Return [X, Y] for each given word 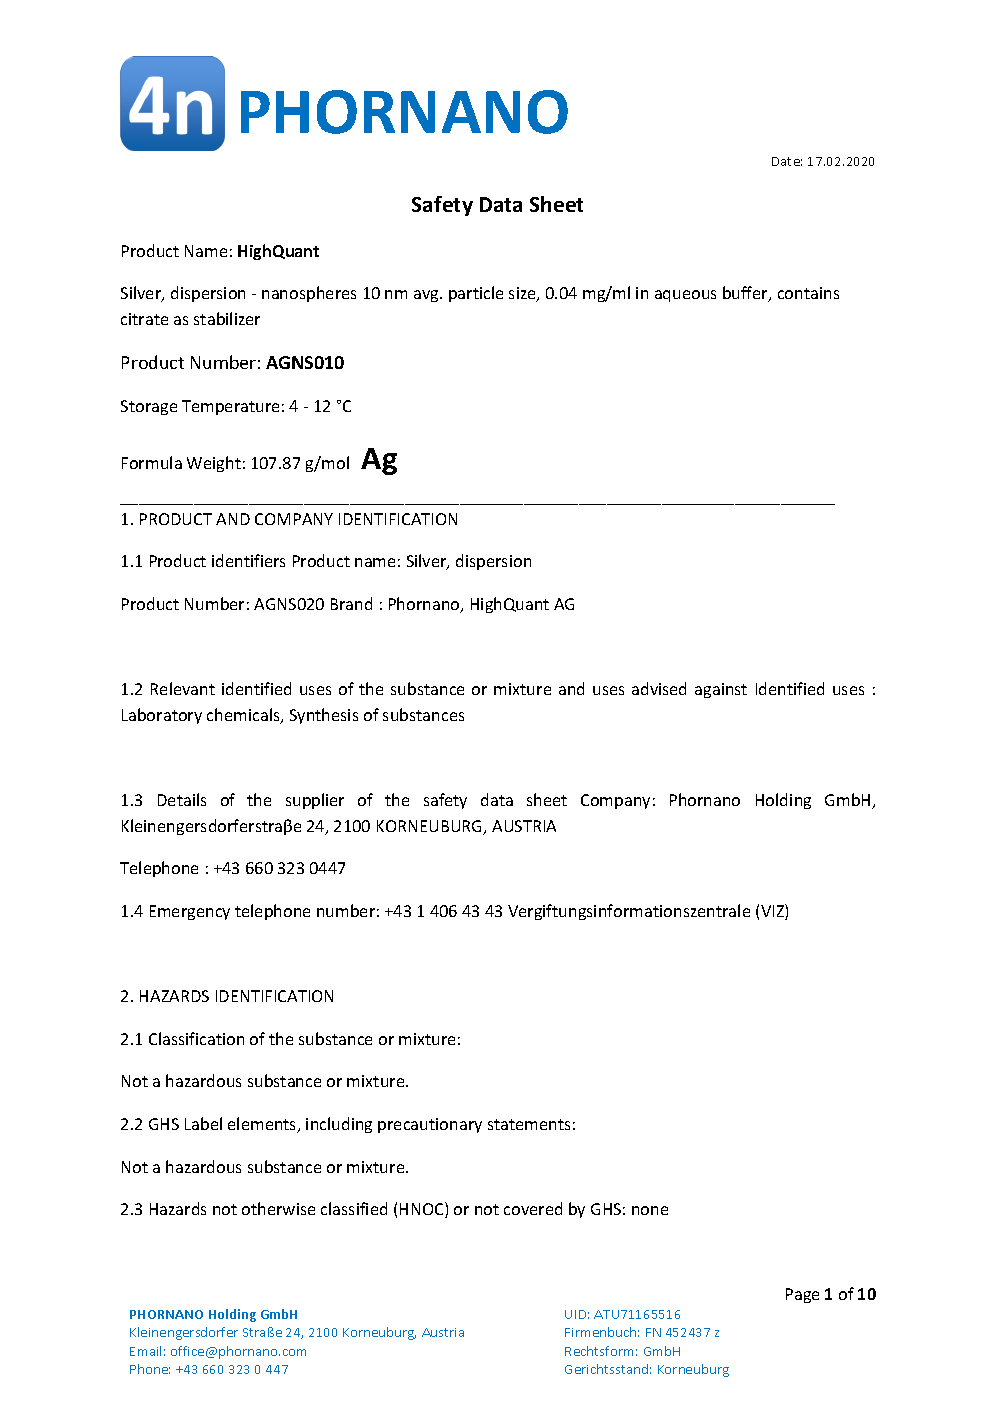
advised [659, 688]
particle [476, 294]
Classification [196, 1038]
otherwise [278, 1208]
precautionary [430, 1125]
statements [529, 1124]
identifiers [248, 560]
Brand [351, 603]
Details [182, 799]
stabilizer [227, 318]
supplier [315, 801]
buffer [746, 294]
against [721, 690]
